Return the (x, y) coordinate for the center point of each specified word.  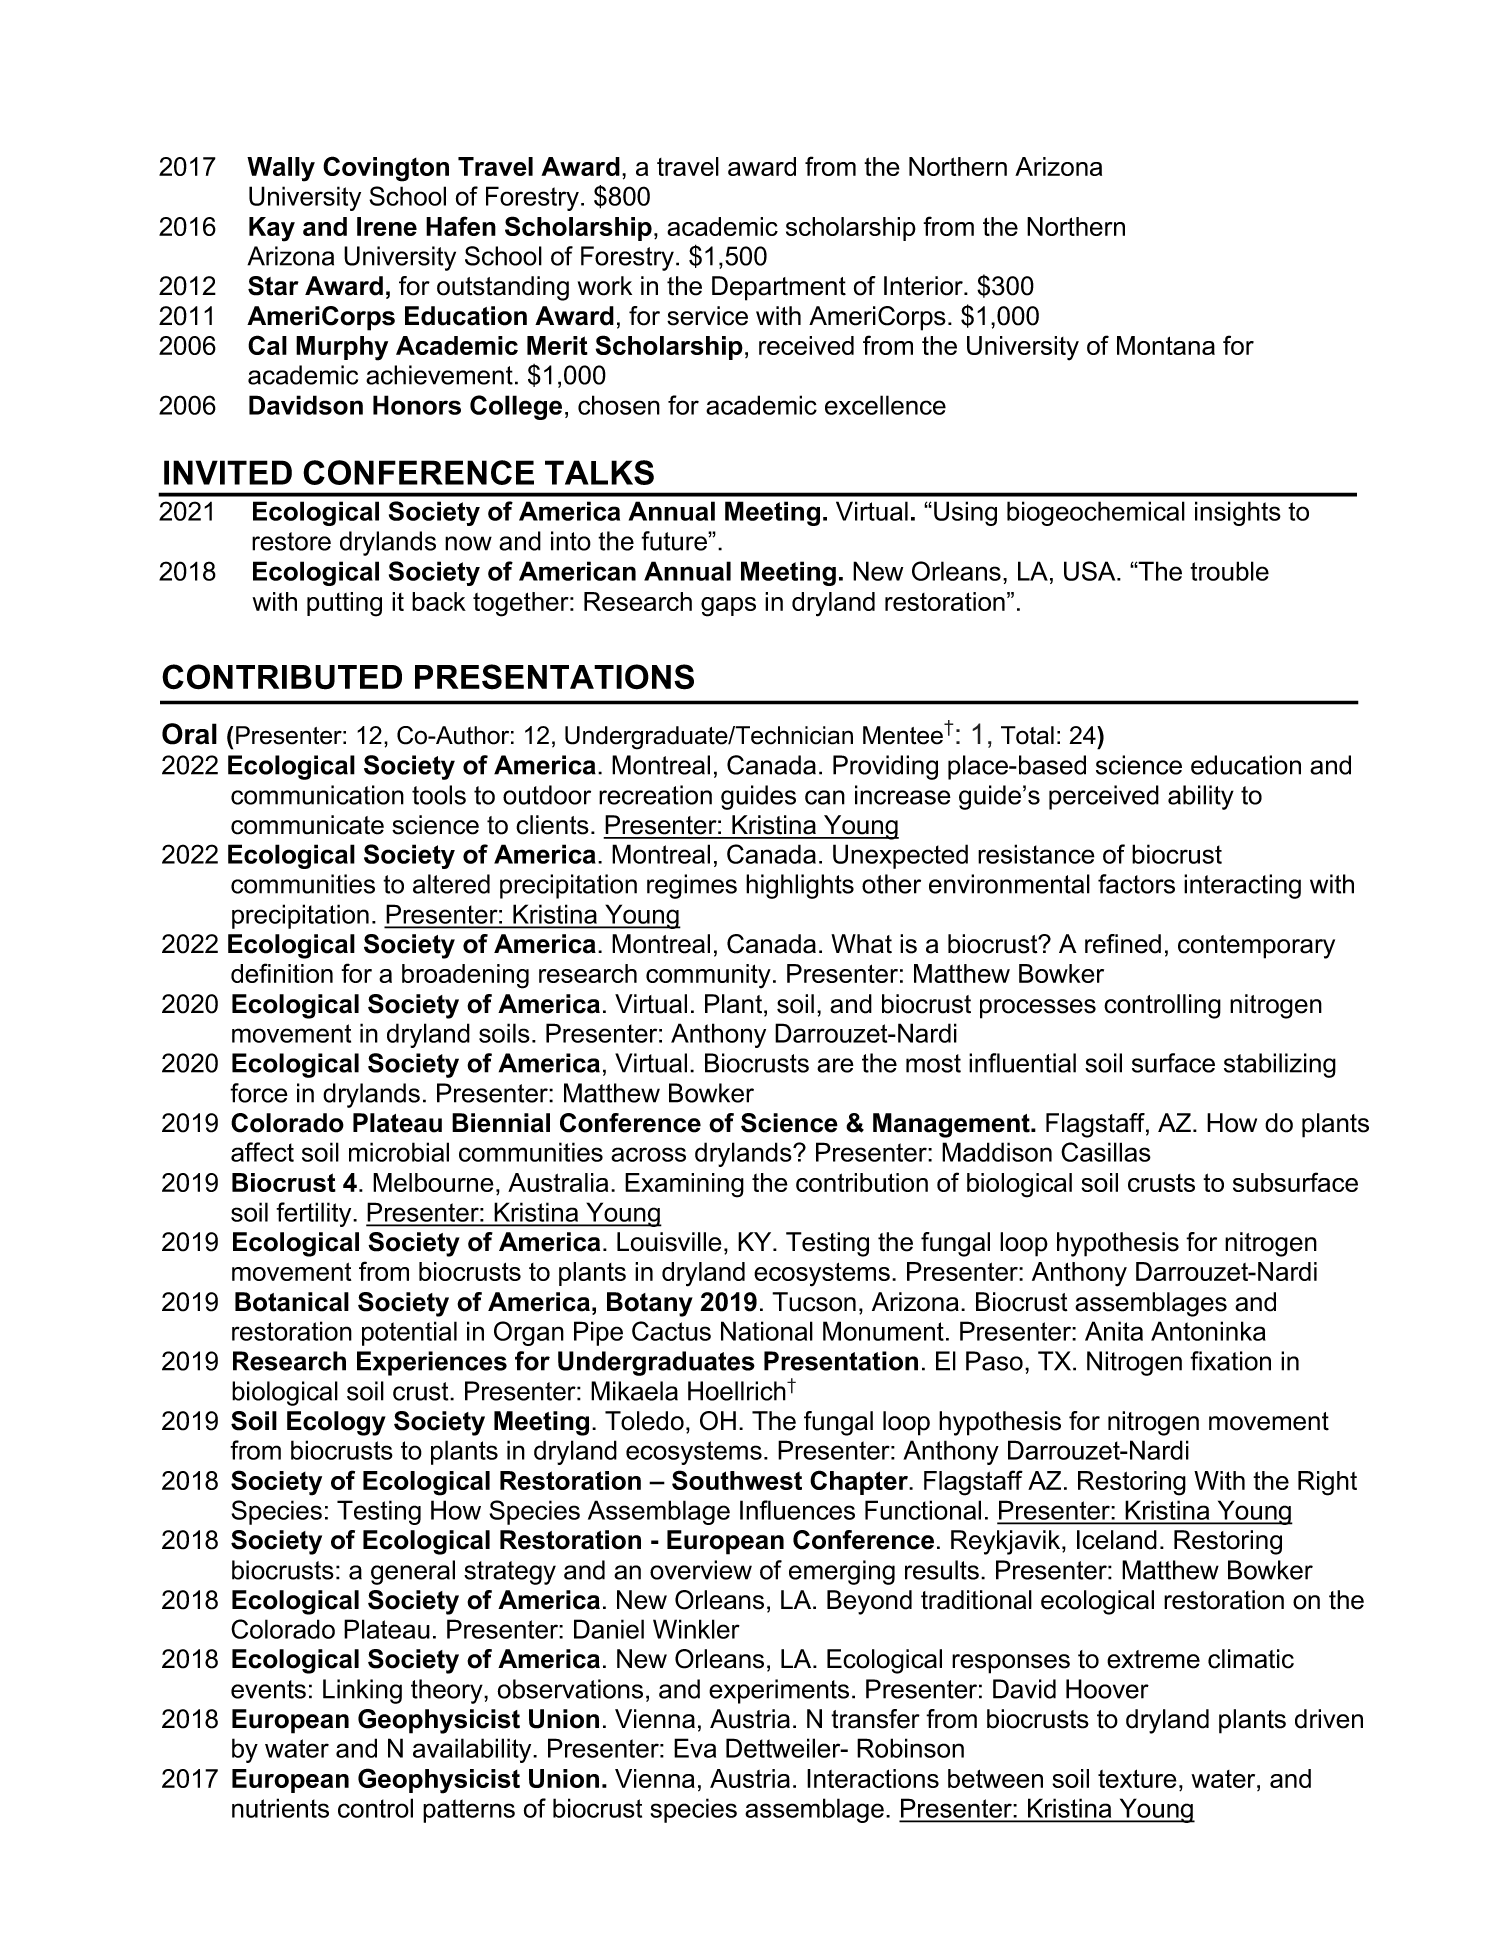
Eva (695, 1748)
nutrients (280, 1808)
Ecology (336, 1423)
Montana (1166, 345)
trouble (1229, 571)
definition (282, 973)
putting (344, 604)
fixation (1230, 1361)
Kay (272, 229)
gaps (728, 607)
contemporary (1256, 947)
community (708, 976)
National (767, 1331)
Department (779, 288)
